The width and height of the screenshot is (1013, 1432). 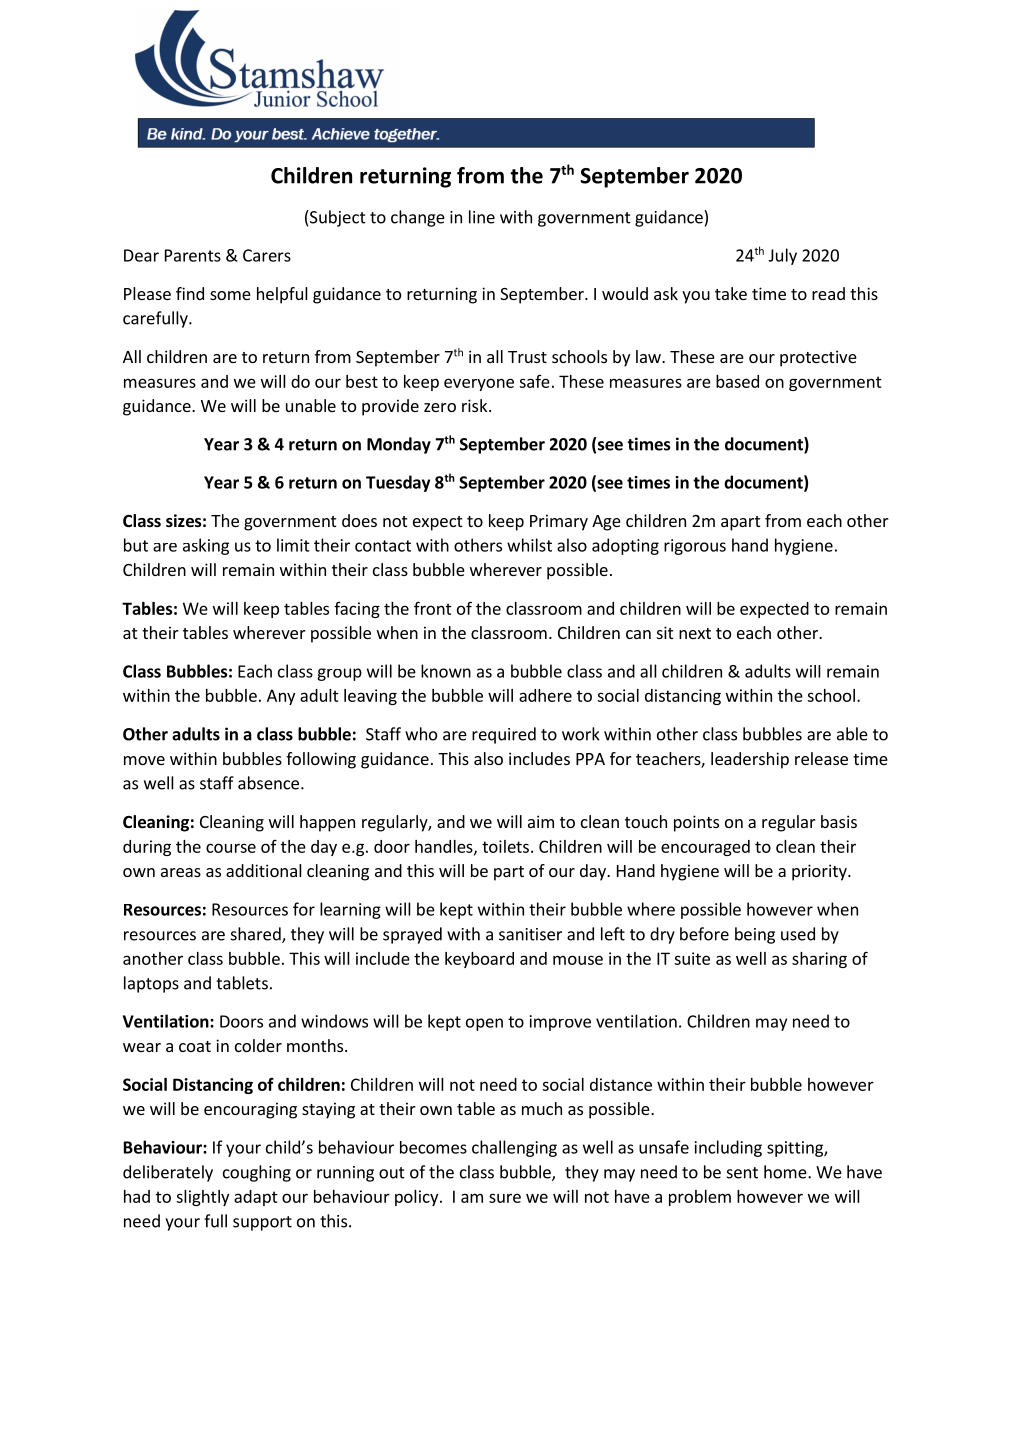 What do you see at coordinates (695, 547) in the screenshot?
I see `rigorous` at bounding box center [695, 547].
